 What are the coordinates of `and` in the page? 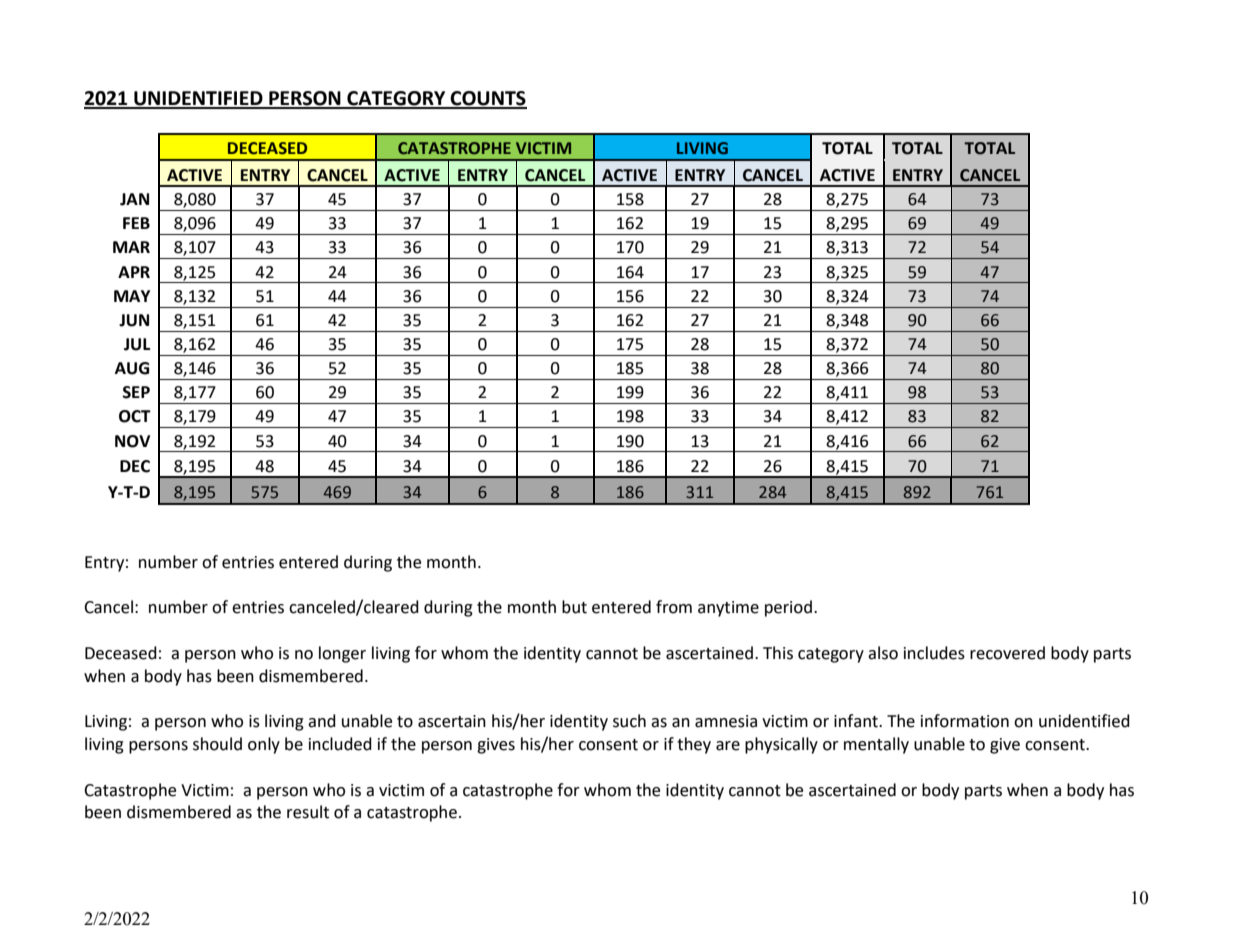 It's located at (322, 721).
